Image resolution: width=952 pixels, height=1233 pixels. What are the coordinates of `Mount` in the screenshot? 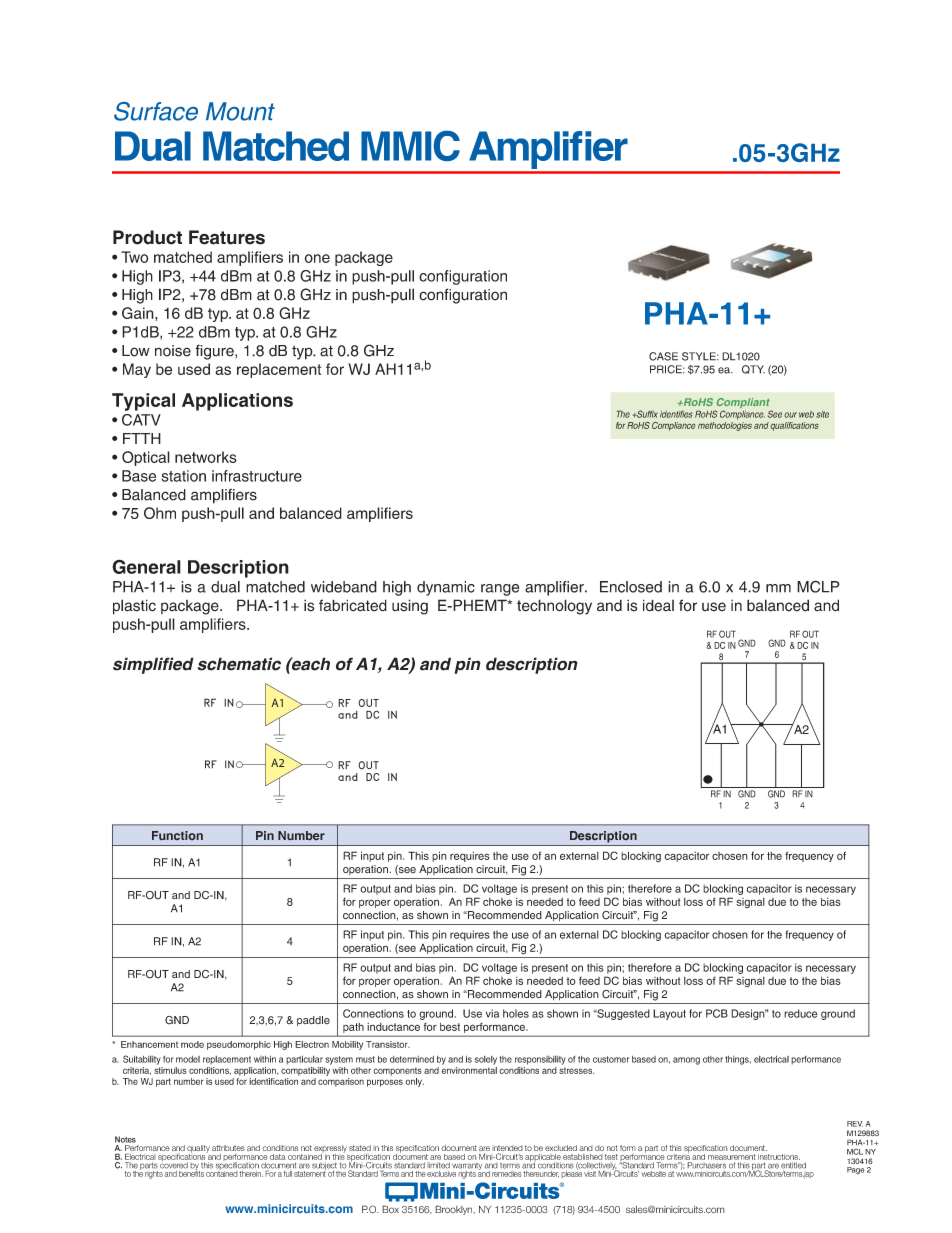 It's located at (240, 111).
